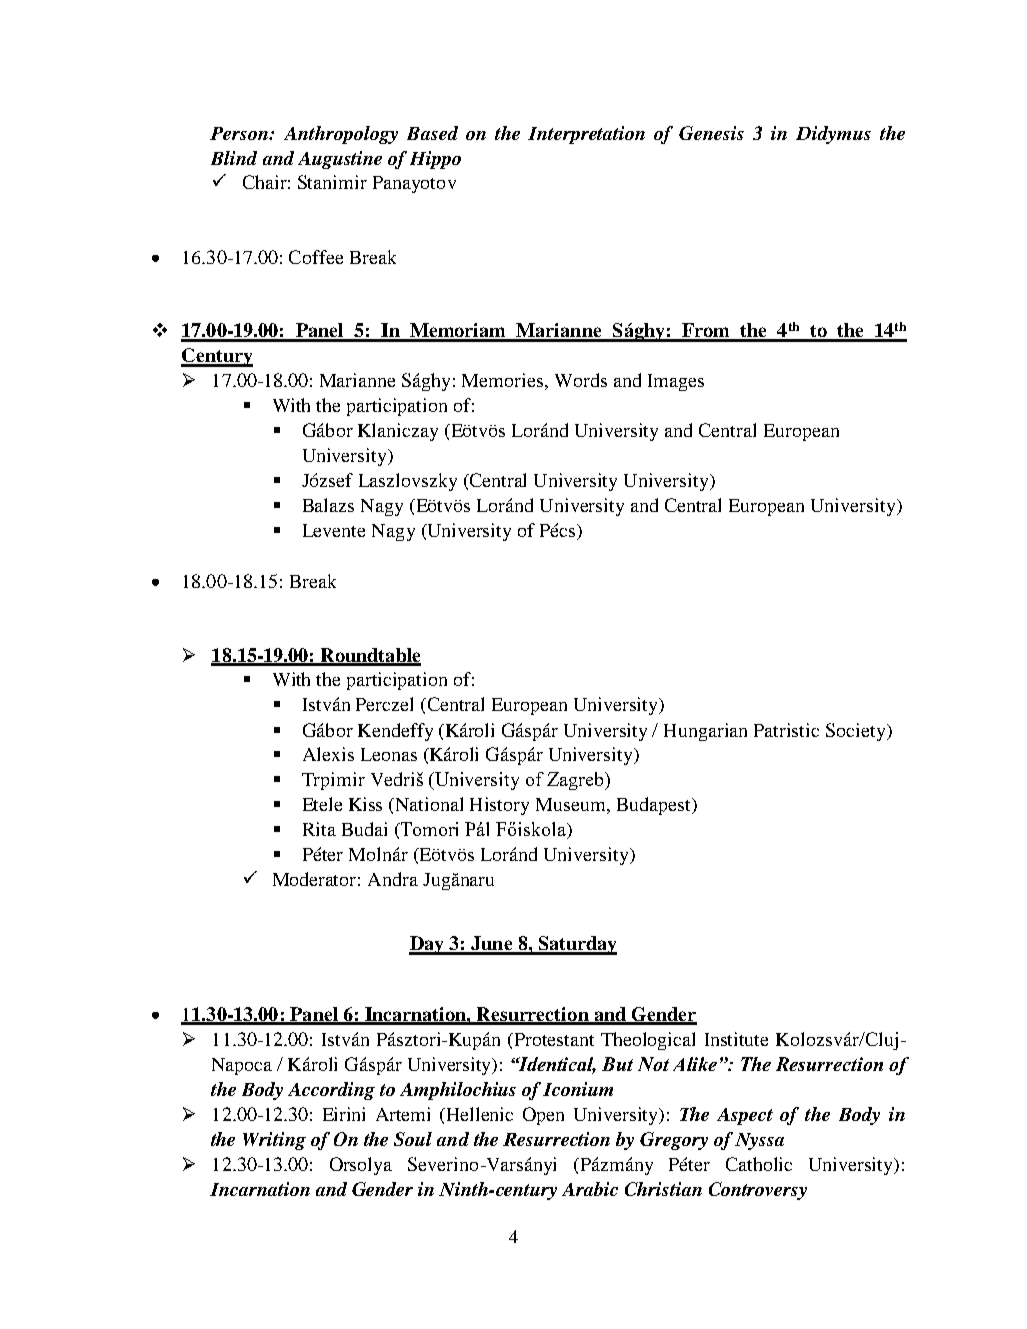 The width and height of the document is (1027, 1329). I want to click on Society, so click(857, 732).
